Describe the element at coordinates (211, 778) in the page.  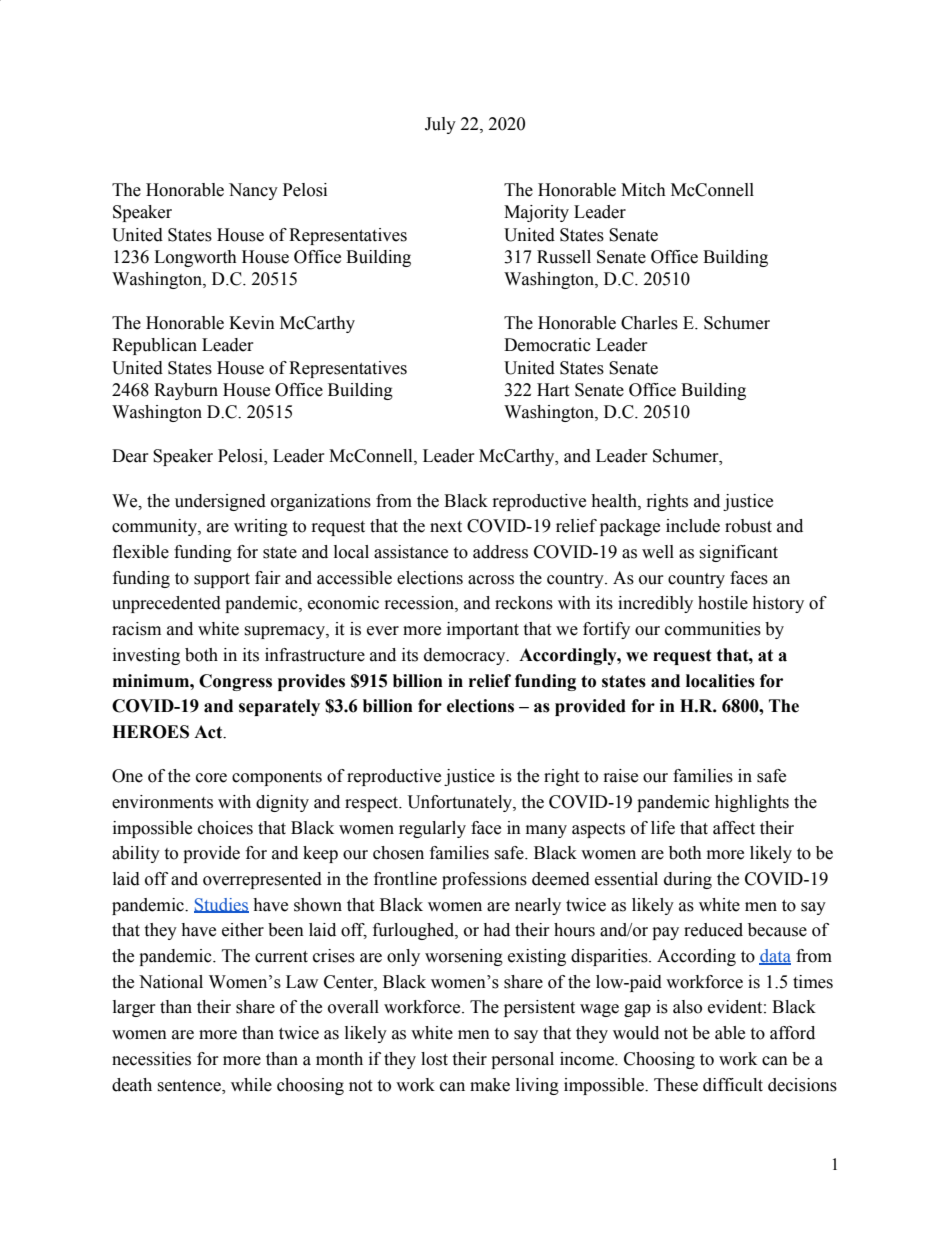
I see `core` at that location.
